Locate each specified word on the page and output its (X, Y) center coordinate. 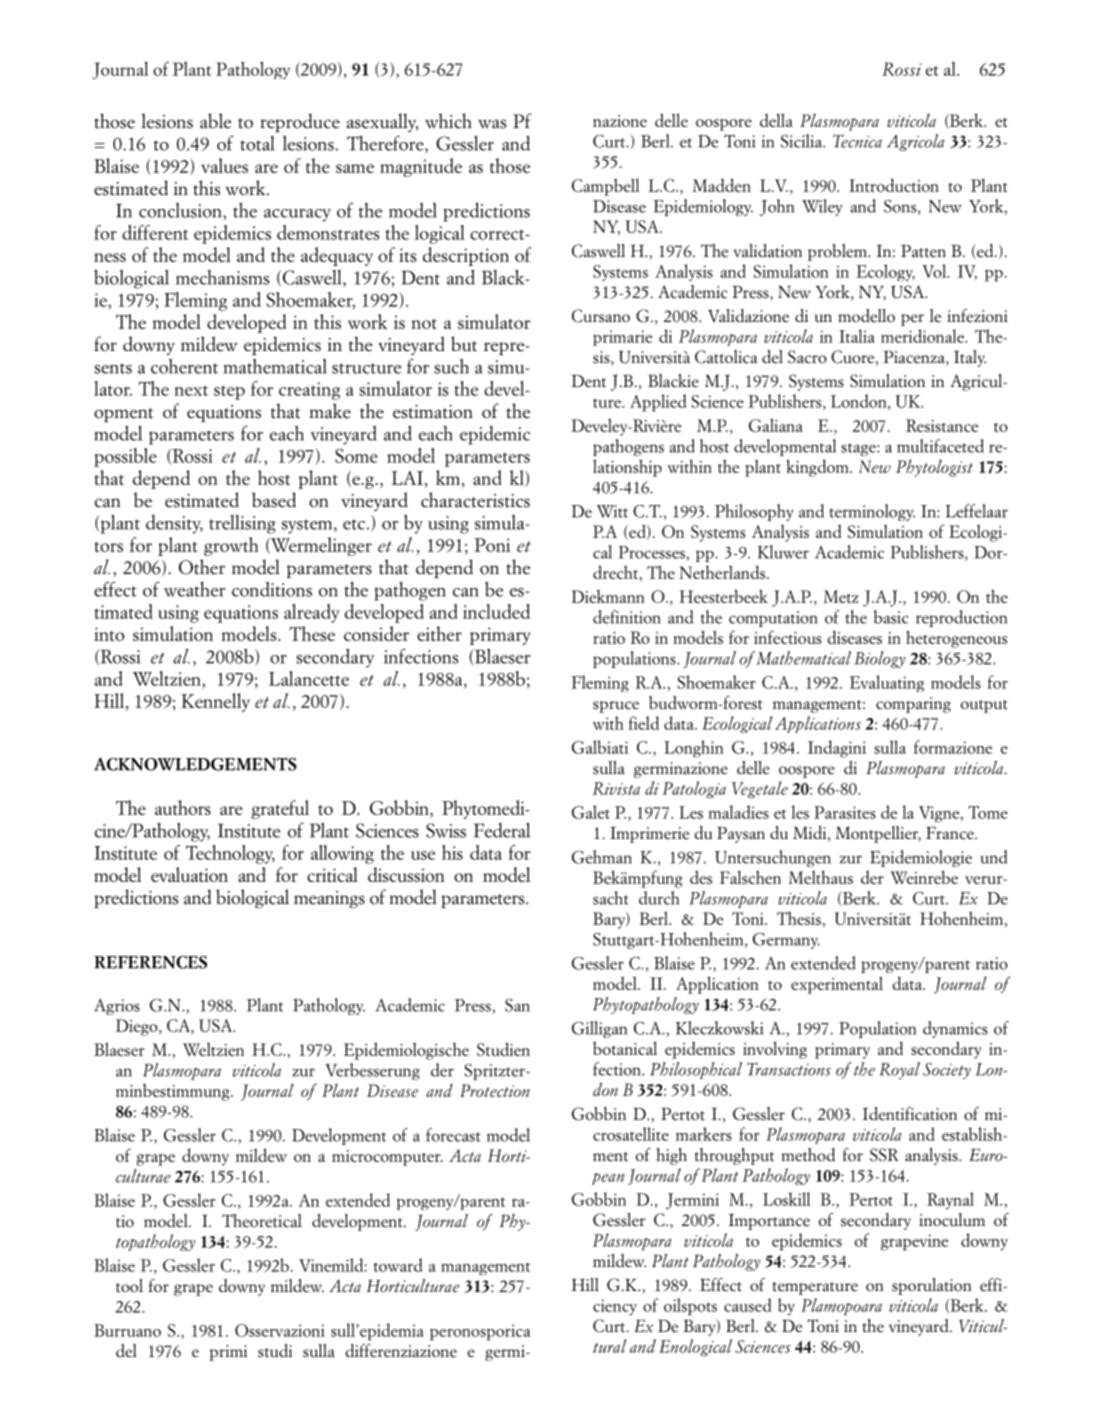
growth (231, 546)
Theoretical (262, 1221)
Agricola (915, 142)
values (224, 165)
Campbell (606, 187)
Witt (612, 511)
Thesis (799, 918)
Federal (502, 830)
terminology (872, 512)
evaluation (189, 874)
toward (397, 1265)
